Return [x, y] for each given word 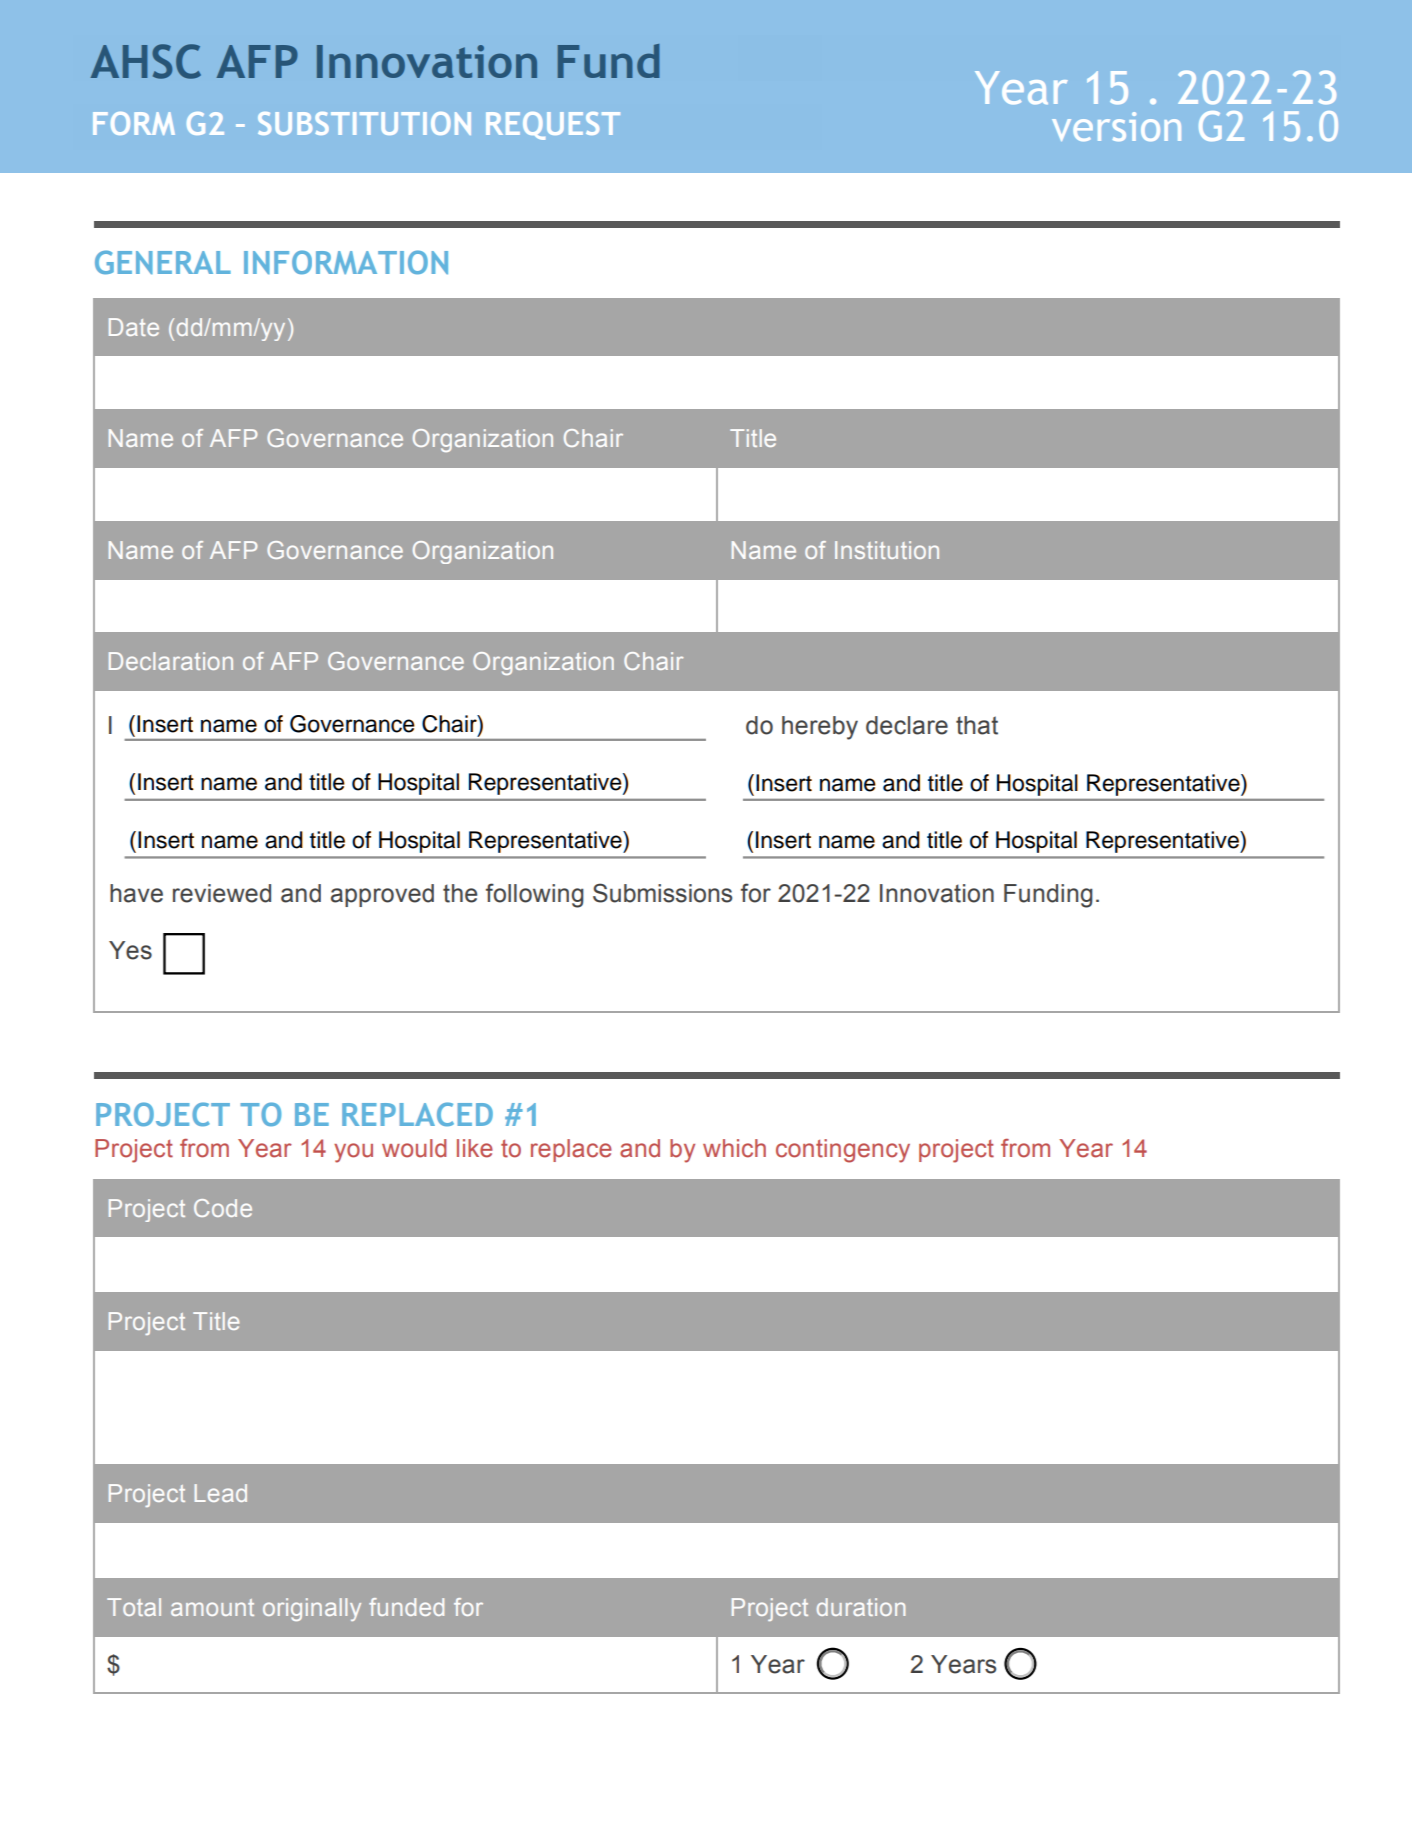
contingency [843, 1151]
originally [312, 1609]
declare [907, 725]
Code [223, 1208]
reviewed [222, 893]
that [977, 725]
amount [212, 1607]
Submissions [662, 893]
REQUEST [553, 126]
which [734, 1148]
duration [861, 1607]
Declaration [171, 661]
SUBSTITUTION [364, 123]
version [1116, 126]
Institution [887, 550]
